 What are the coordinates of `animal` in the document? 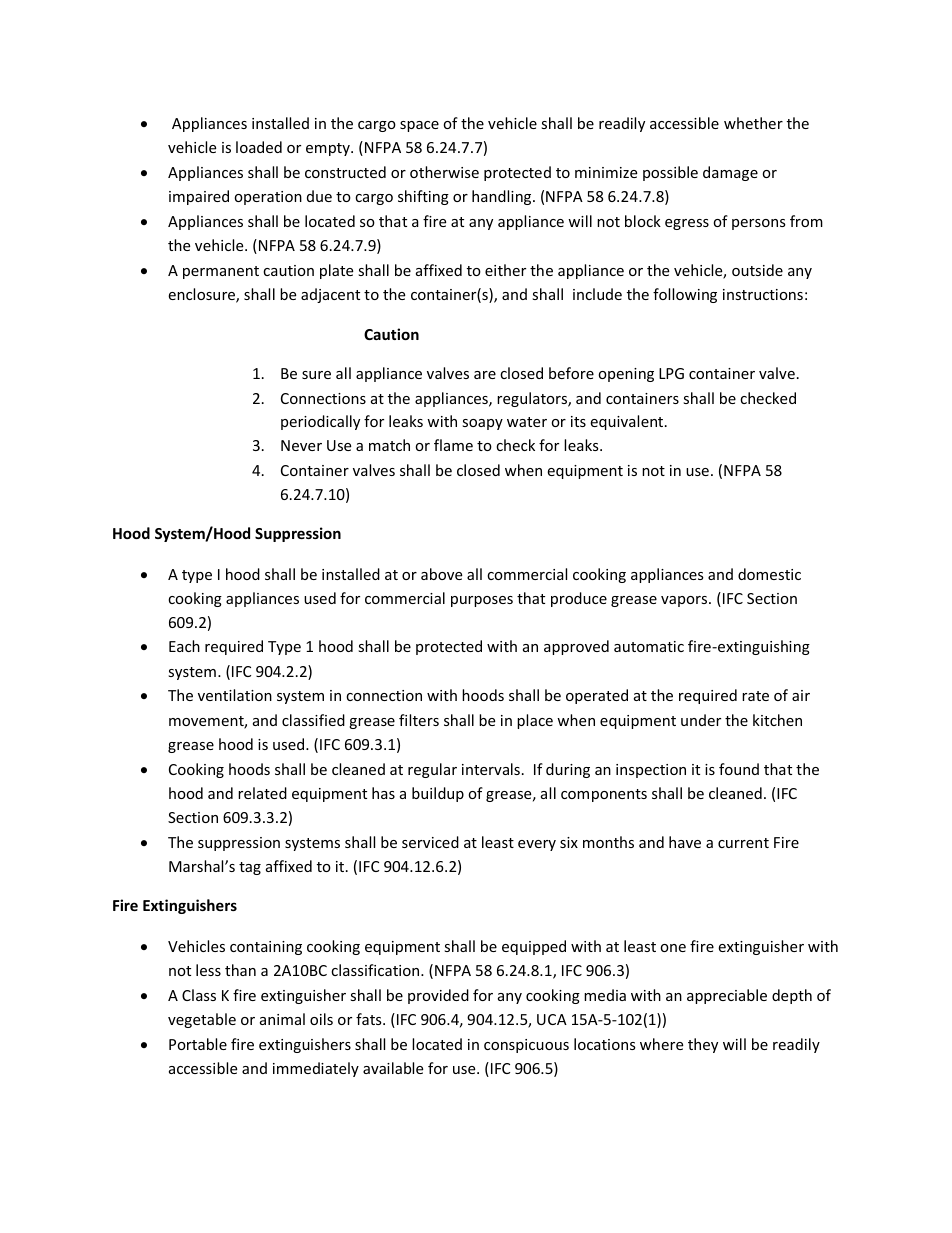 It's located at (282, 1019).
